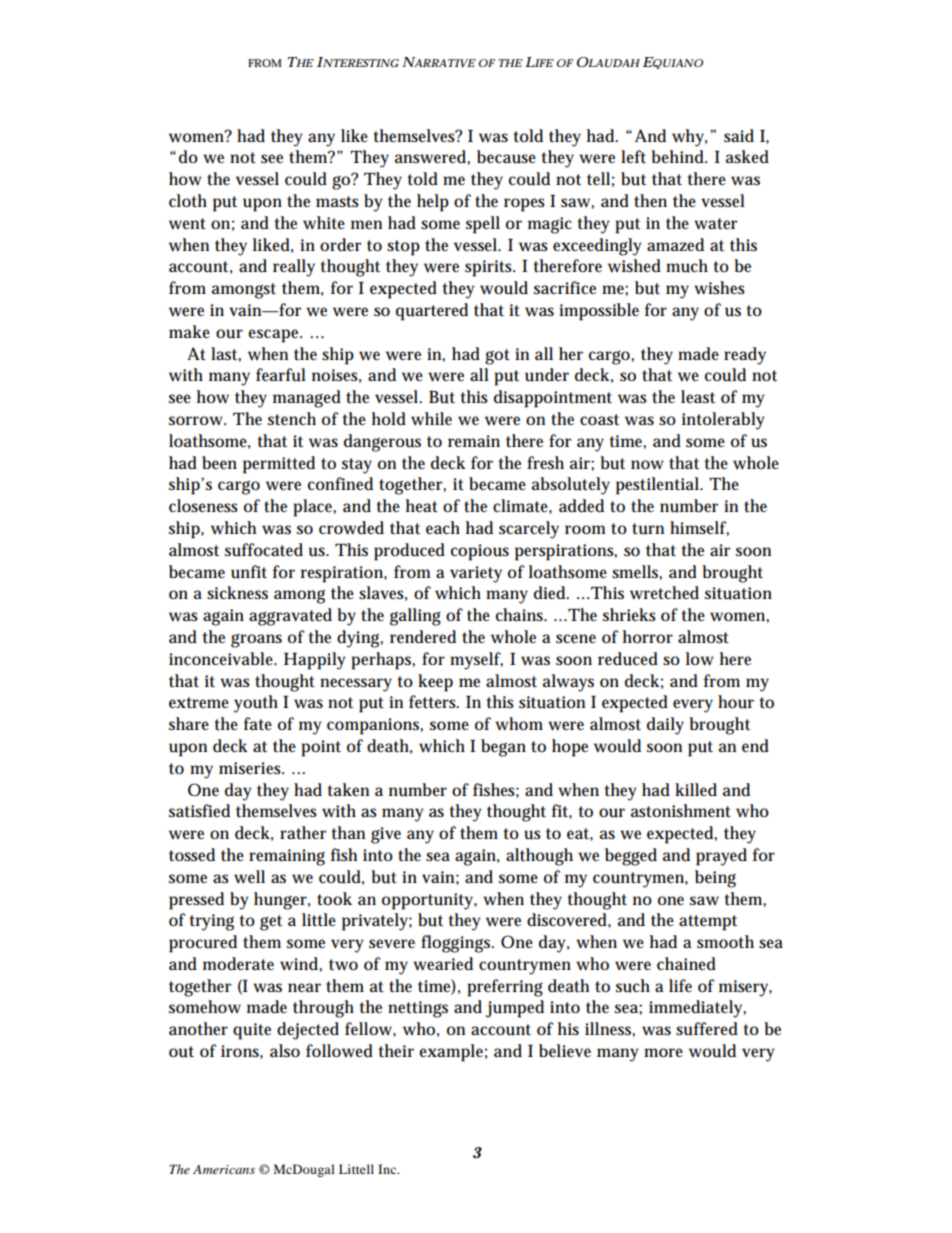 Image resolution: width=952 pixels, height=1233 pixels. I want to click on horror, so click(648, 636).
